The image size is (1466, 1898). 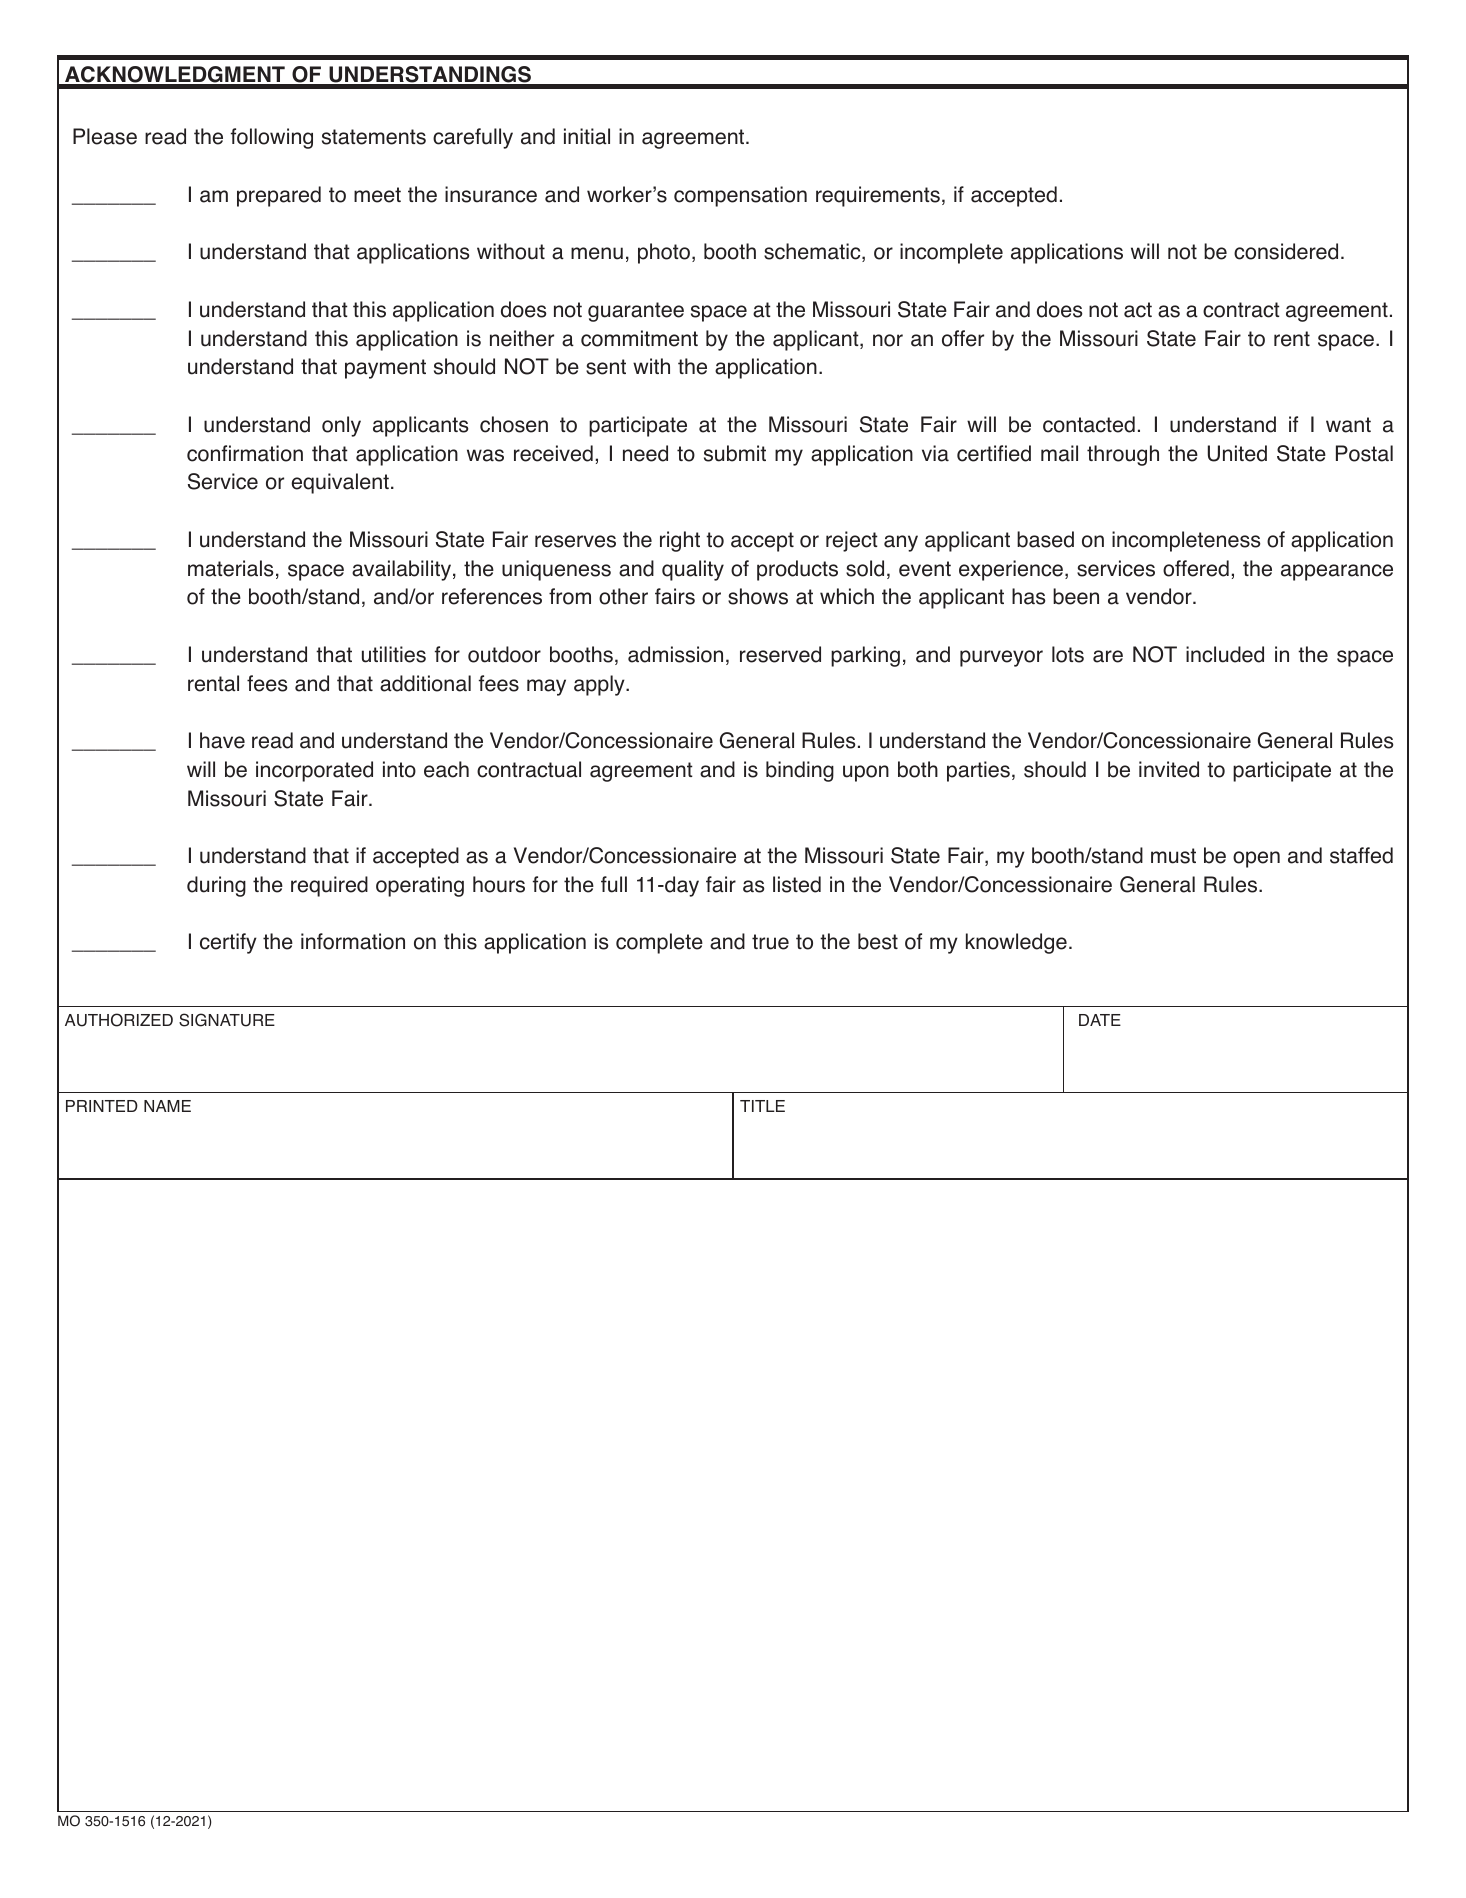 What do you see at coordinates (762, 1106) in the screenshot?
I see `TITLE` at bounding box center [762, 1106].
